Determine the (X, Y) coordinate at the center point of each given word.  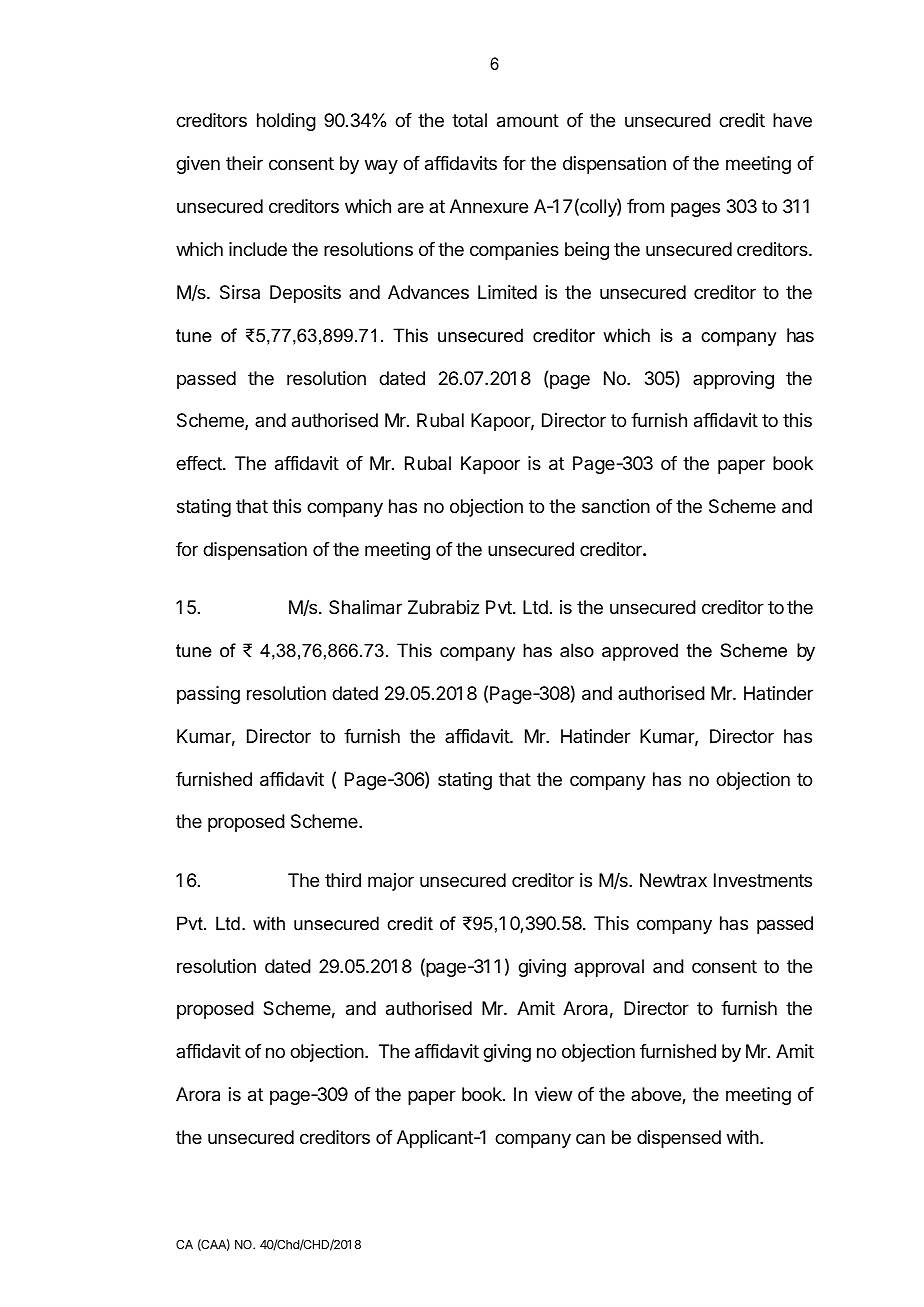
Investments (763, 880)
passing (208, 695)
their (244, 163)
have (792, 120)
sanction (616, 506)
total (469, 120)
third (343, 880)
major (391, 882)
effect (200, 463)
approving (733, 380)
